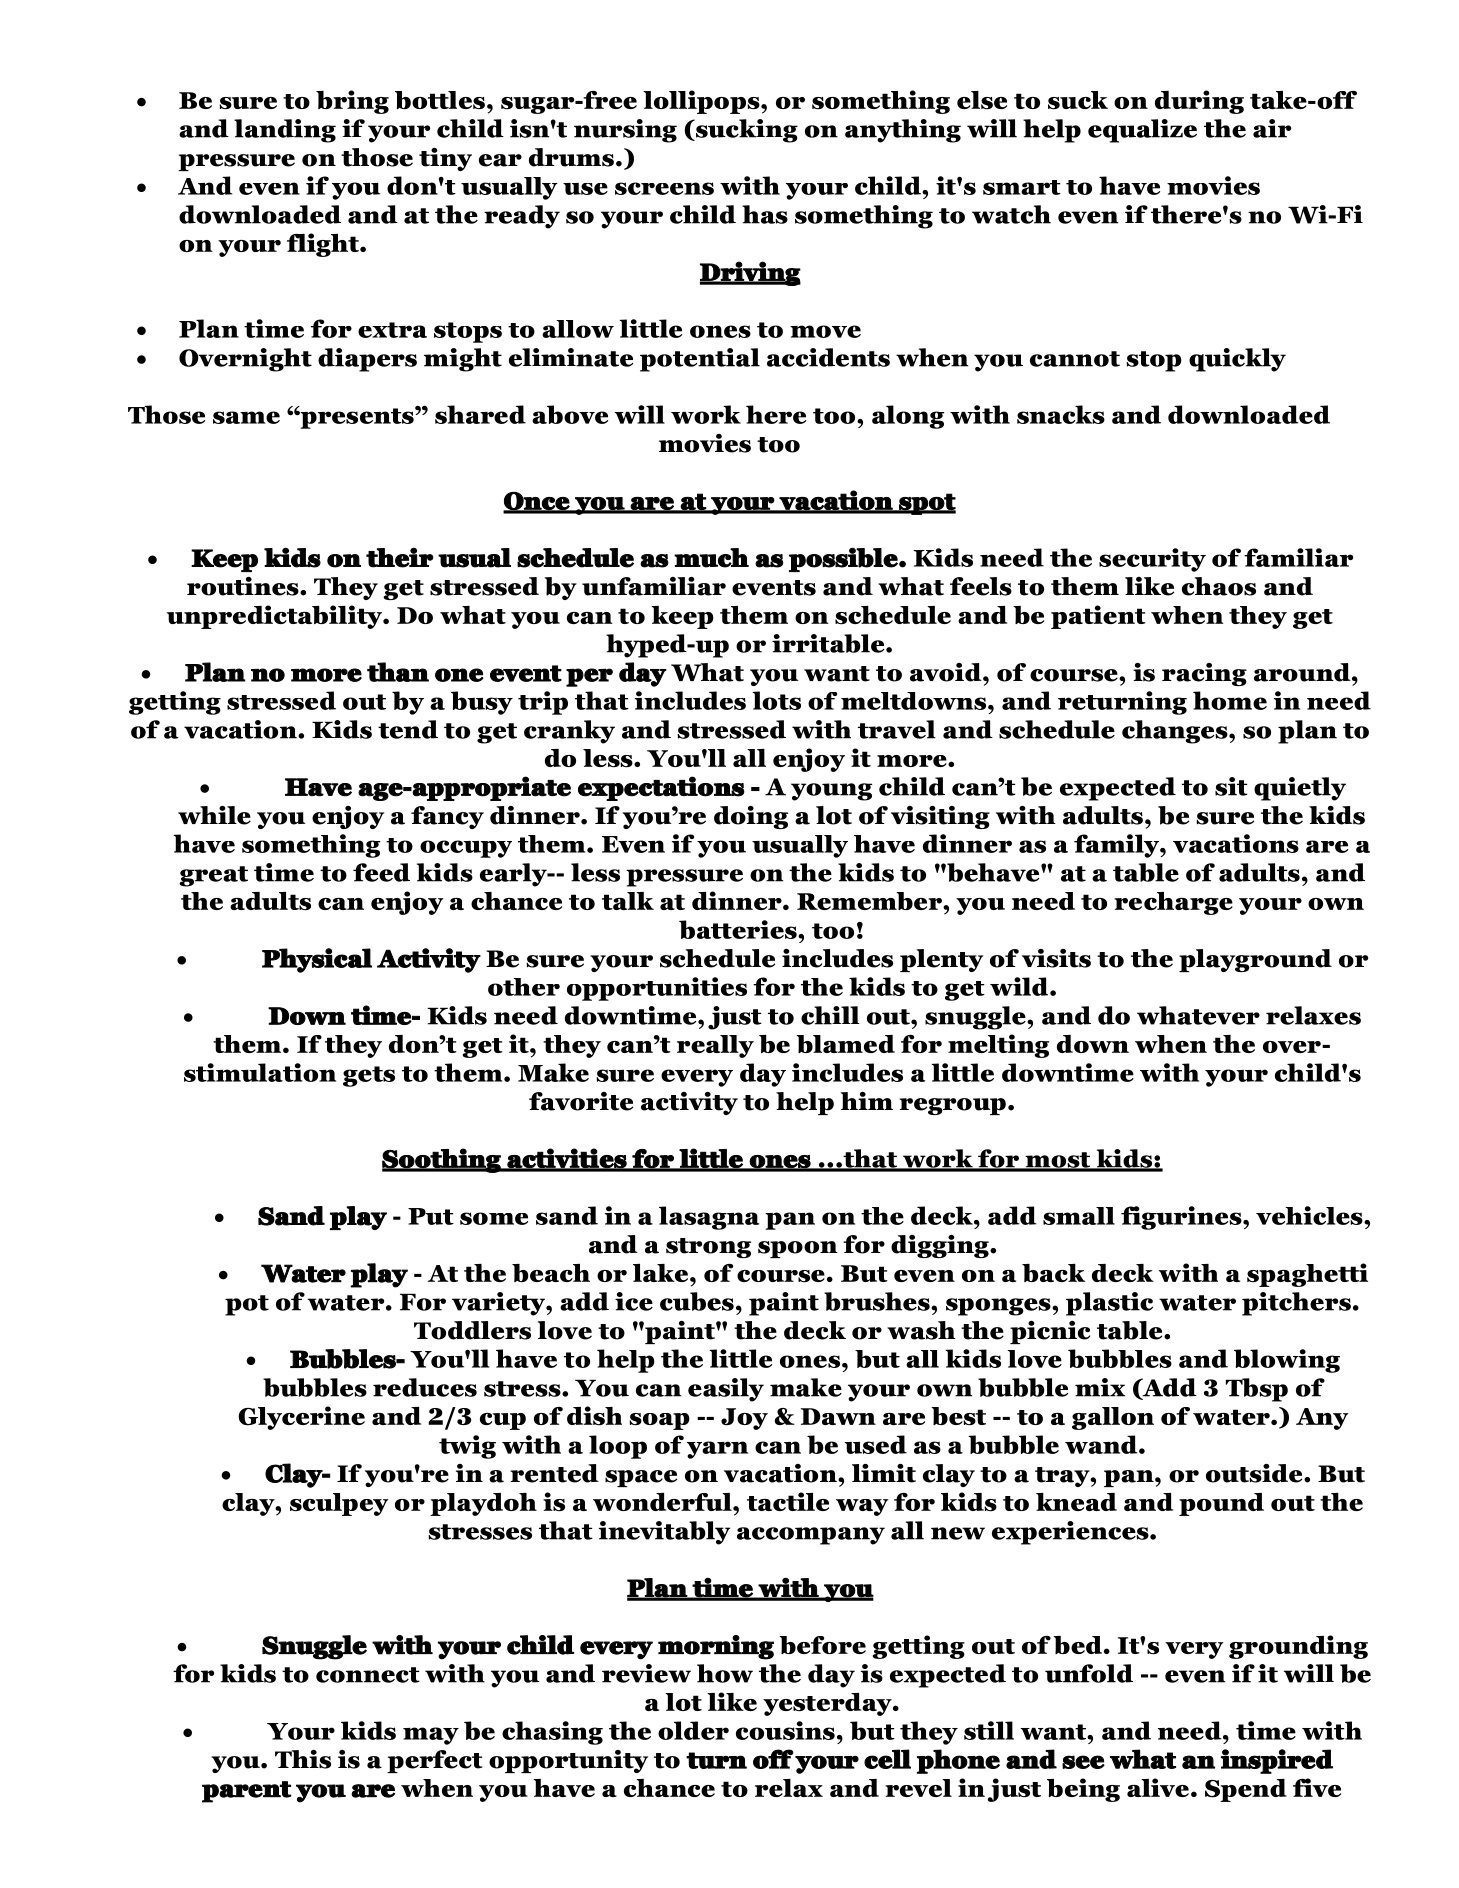  I want to click on bring, so click(352, 102).
